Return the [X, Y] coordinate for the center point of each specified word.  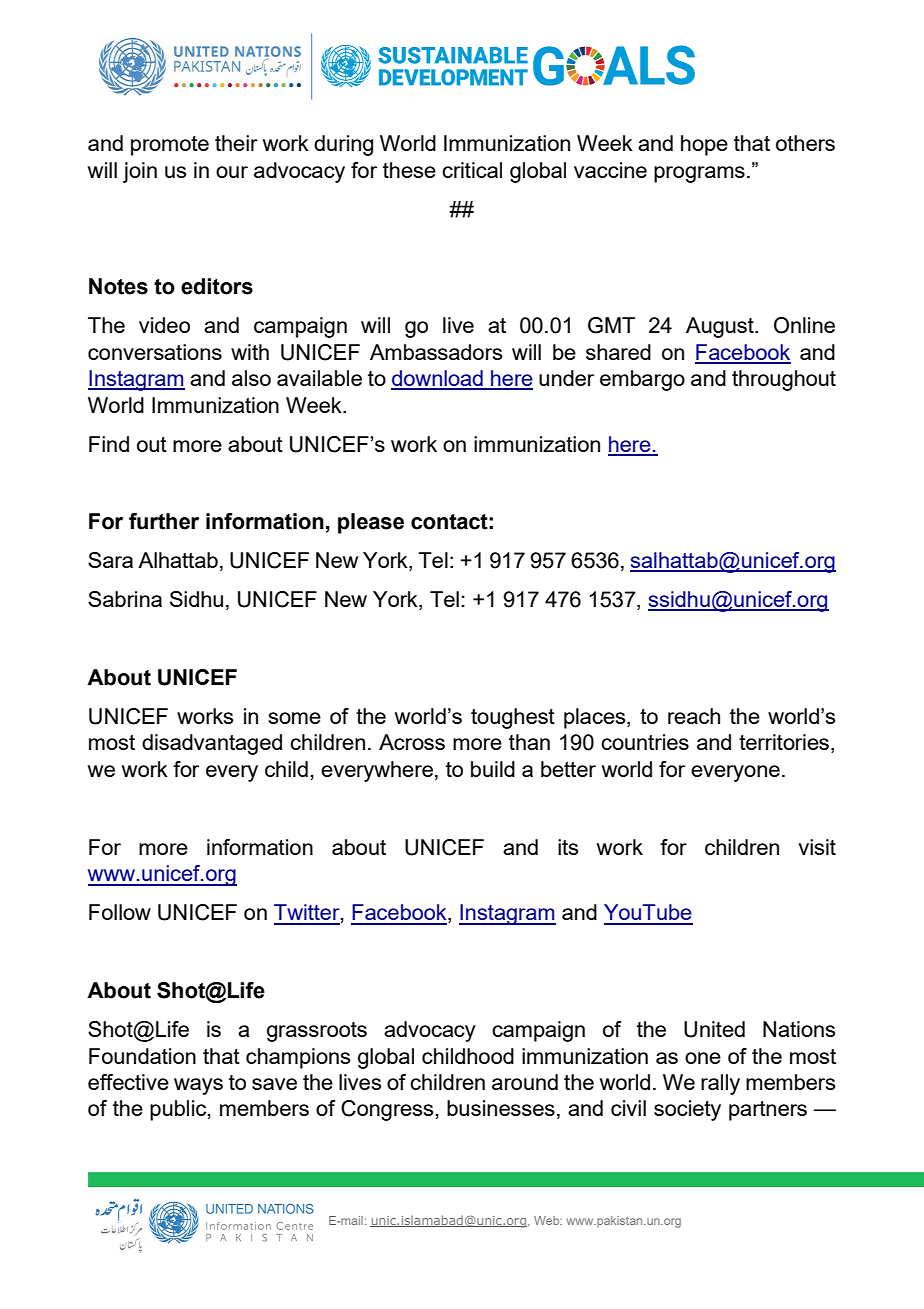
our [232, 172]
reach [694, 716]
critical [472, 170]
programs [699, 174]
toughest [513, 718]
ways [198, 1086]
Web [548, 1220]
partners [768, 1111]
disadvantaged [212, 744]
